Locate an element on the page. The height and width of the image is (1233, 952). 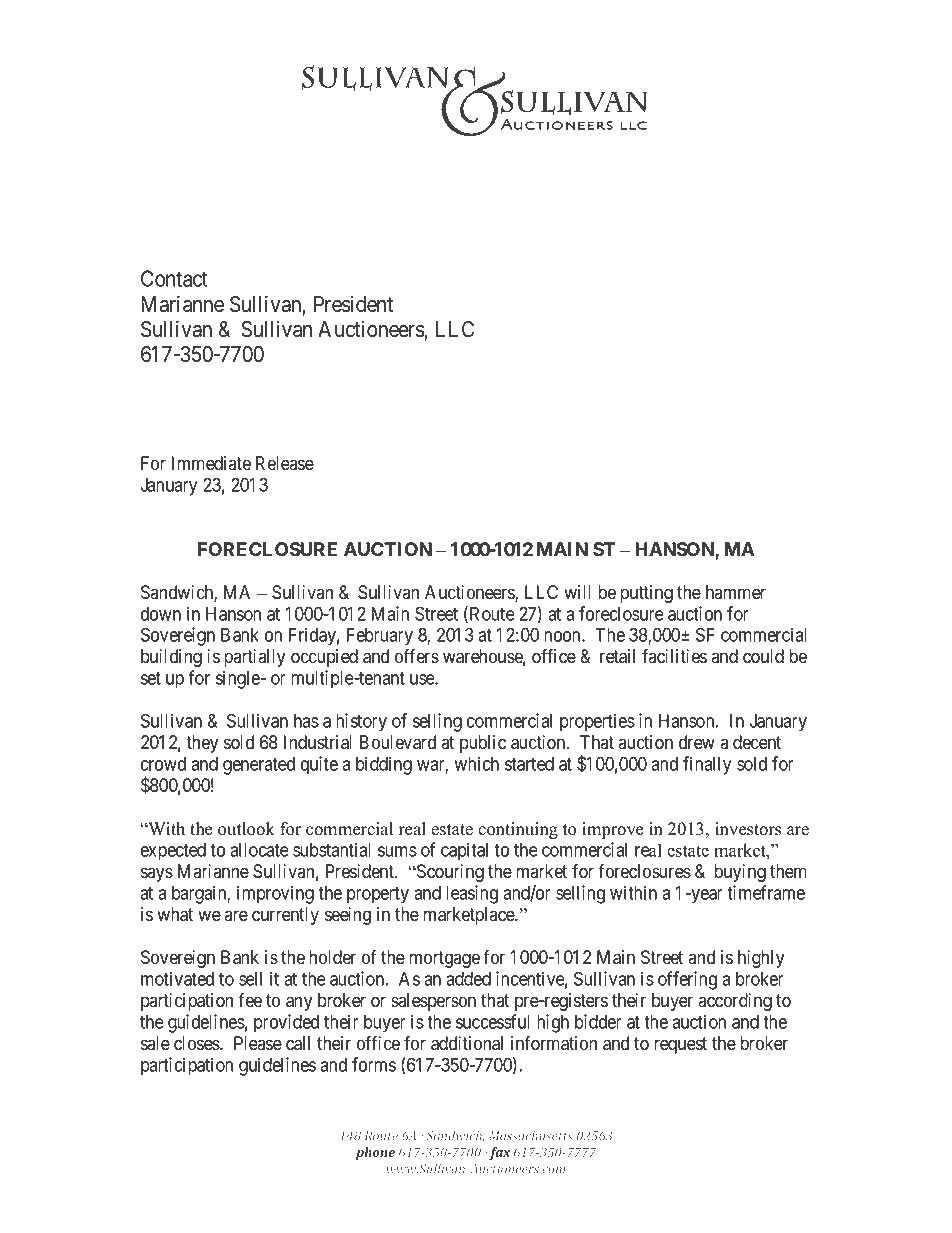
Contact is located at coordinates (174, 278).
